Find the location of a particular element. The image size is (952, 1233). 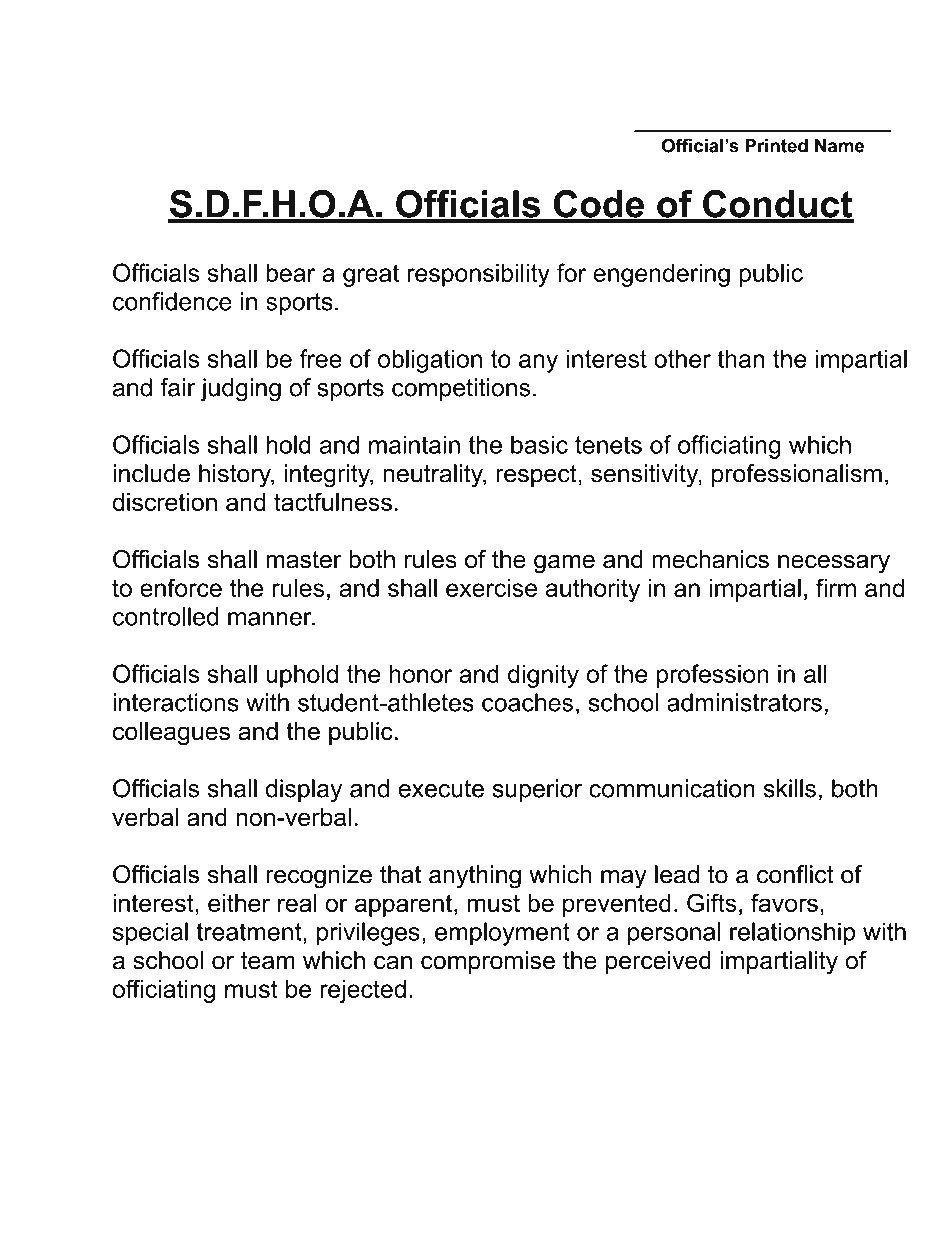

than is located at coordinates (740, 358).
